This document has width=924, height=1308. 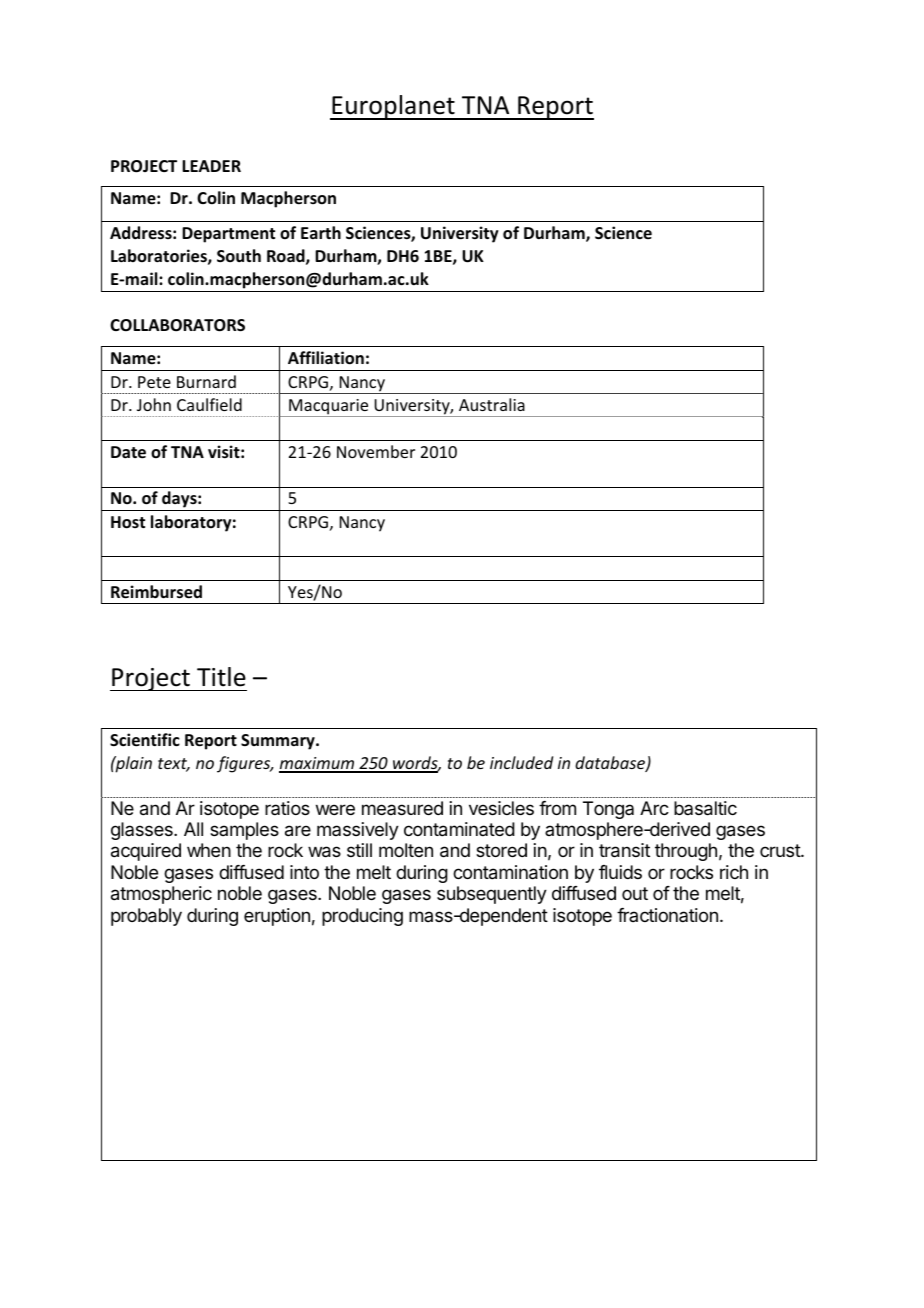 What do you see at coordinates (211, 166) in the document?
I see `LEADER` at bounding box center [211, 166].
